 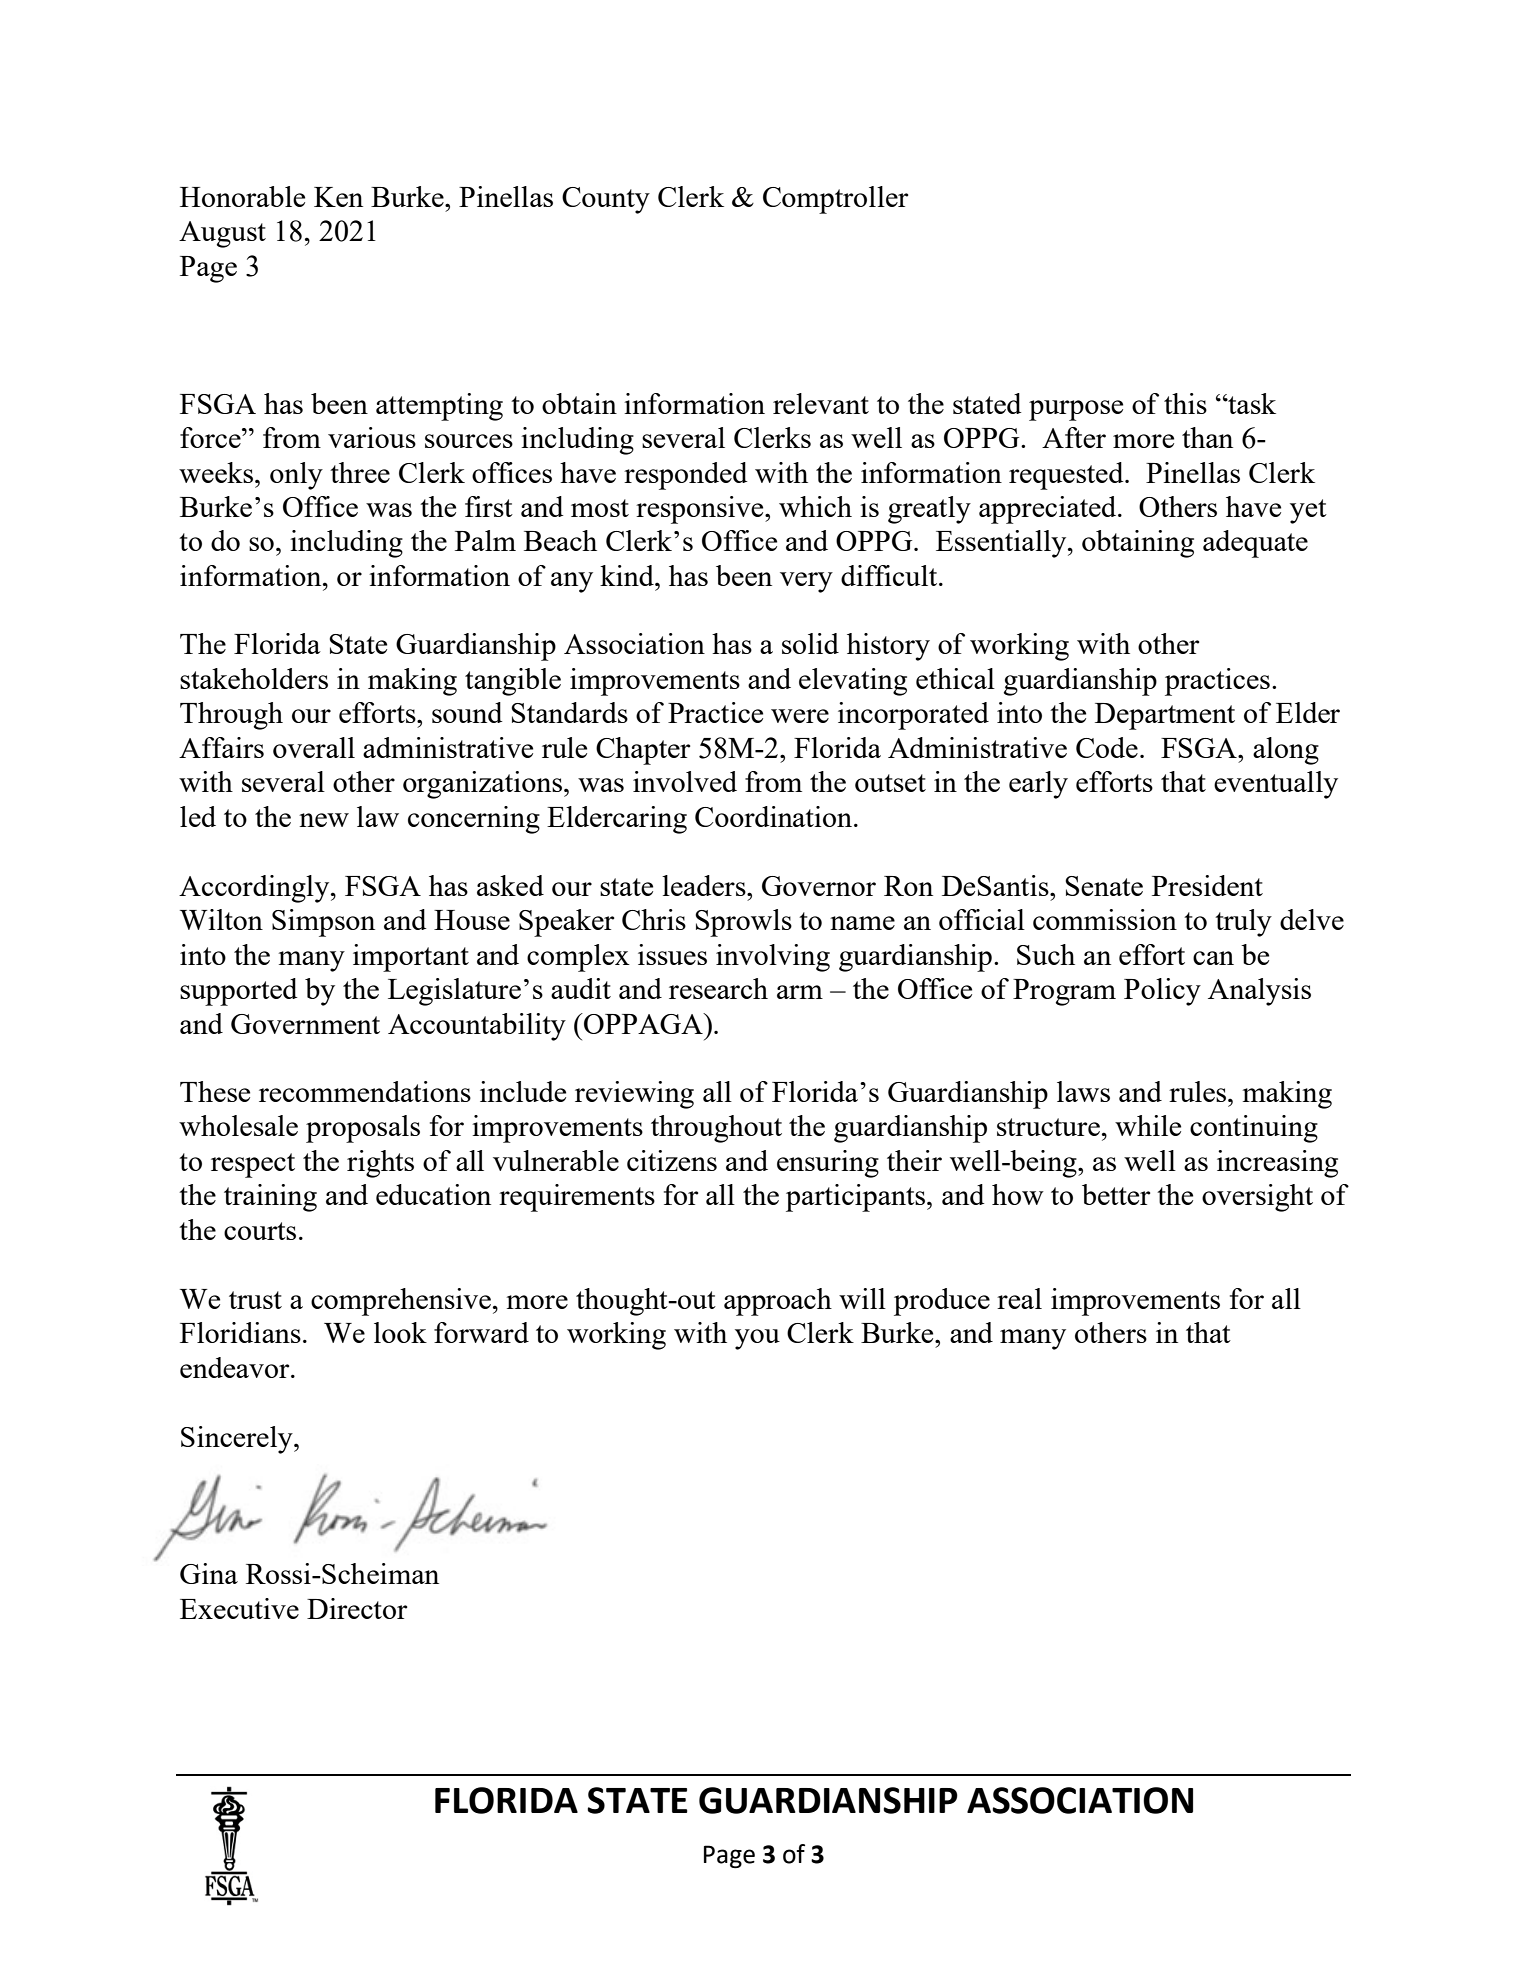 I want to click on Ken, so click(x=338, y=197).
